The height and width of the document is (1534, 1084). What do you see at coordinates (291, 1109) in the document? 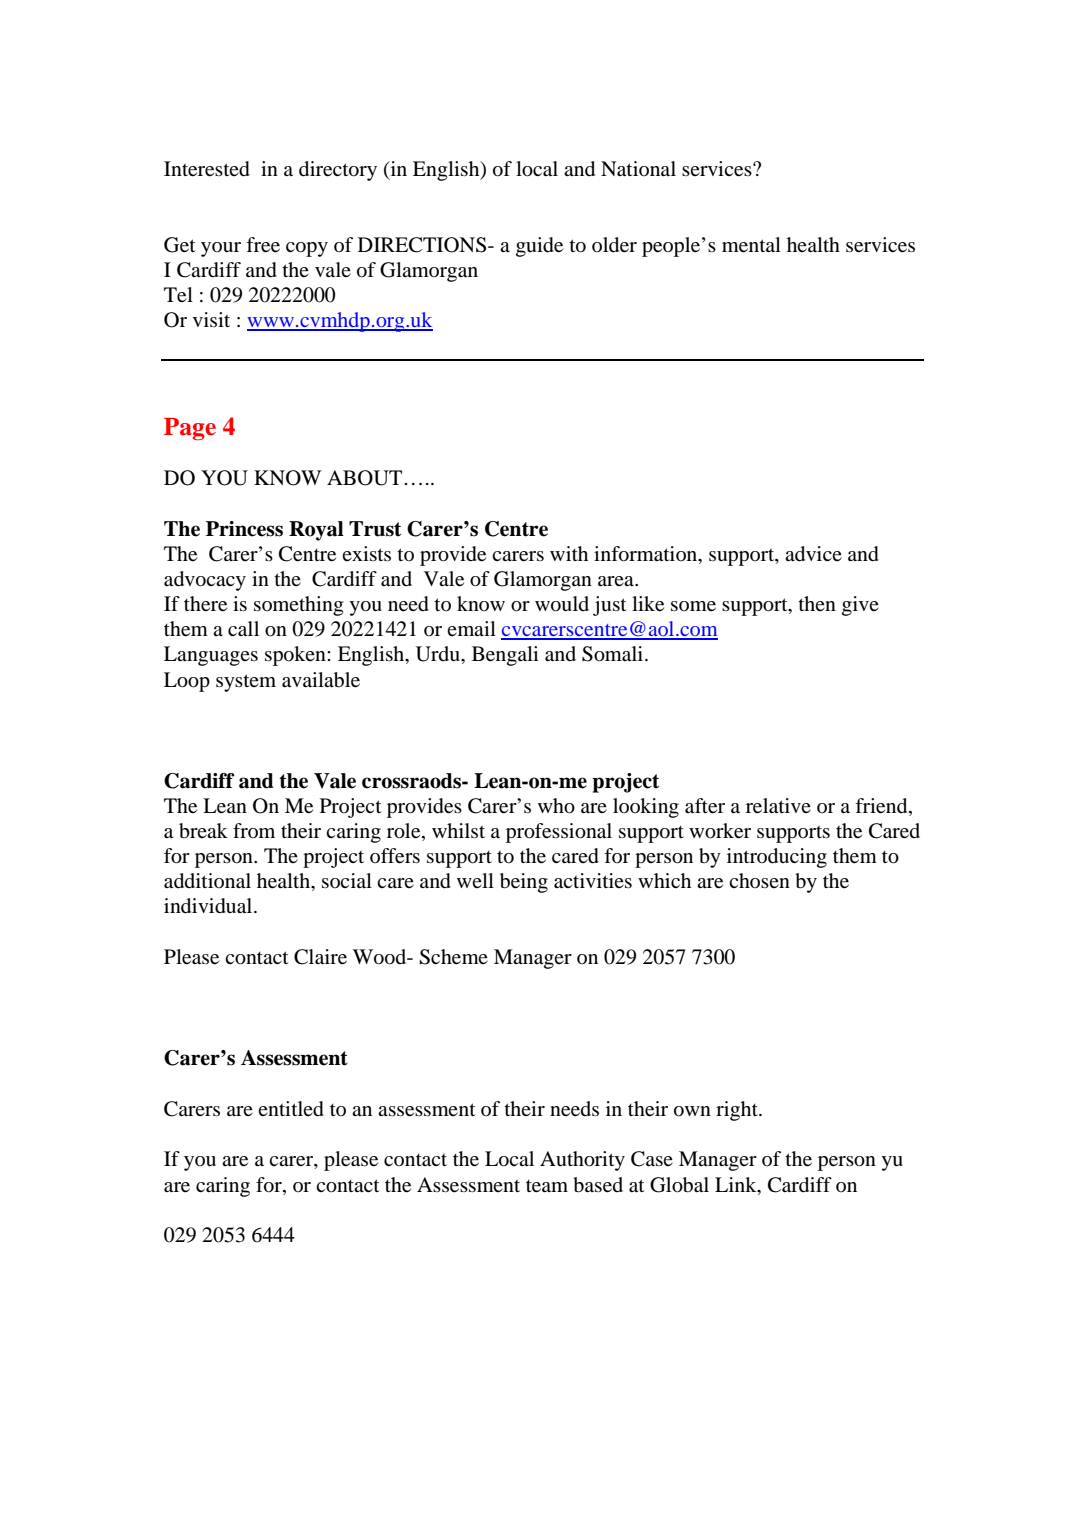
I see `entitled` at bounding box center [291, 1109].
